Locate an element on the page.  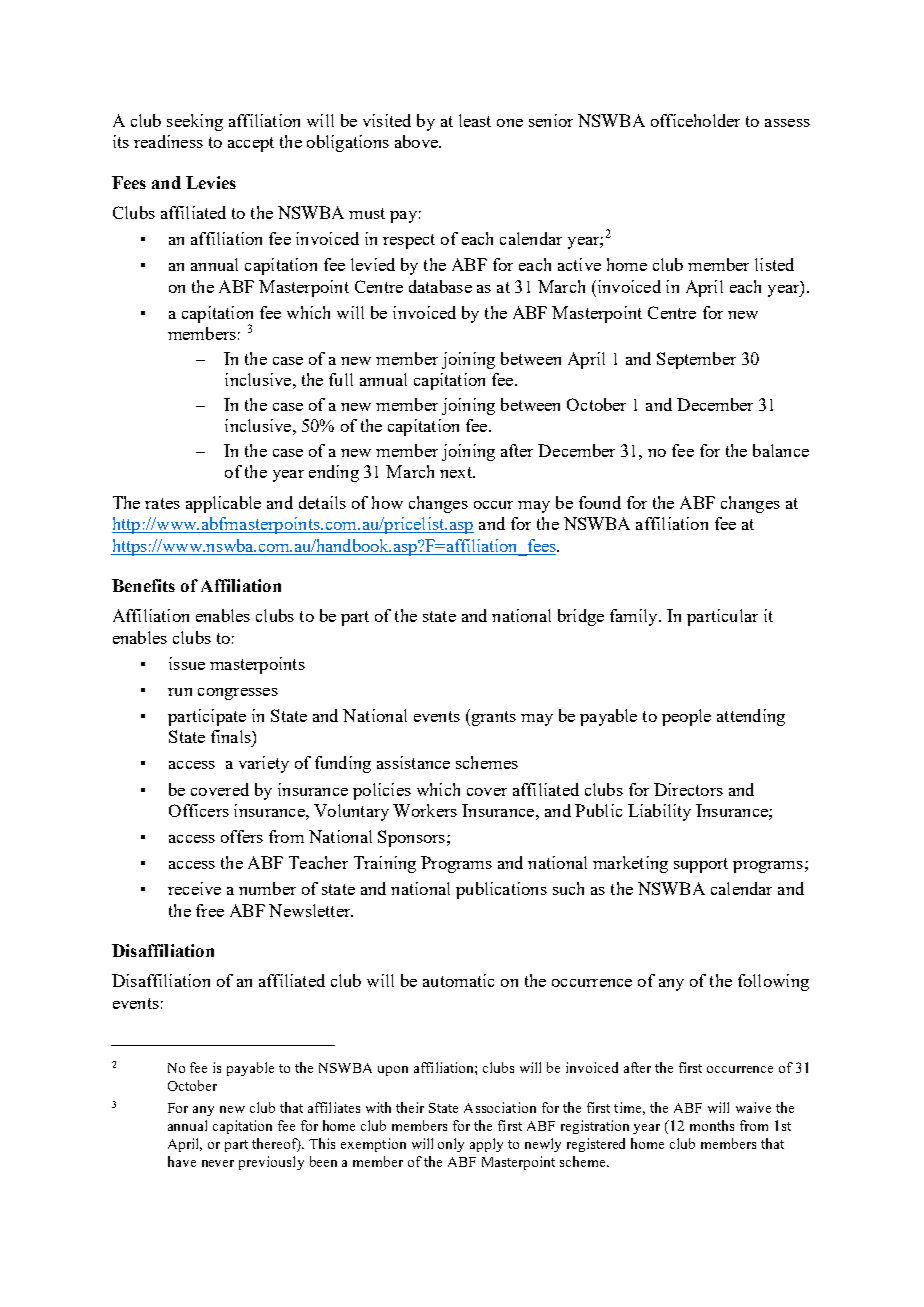
least is located at coordinates (475, 120).
